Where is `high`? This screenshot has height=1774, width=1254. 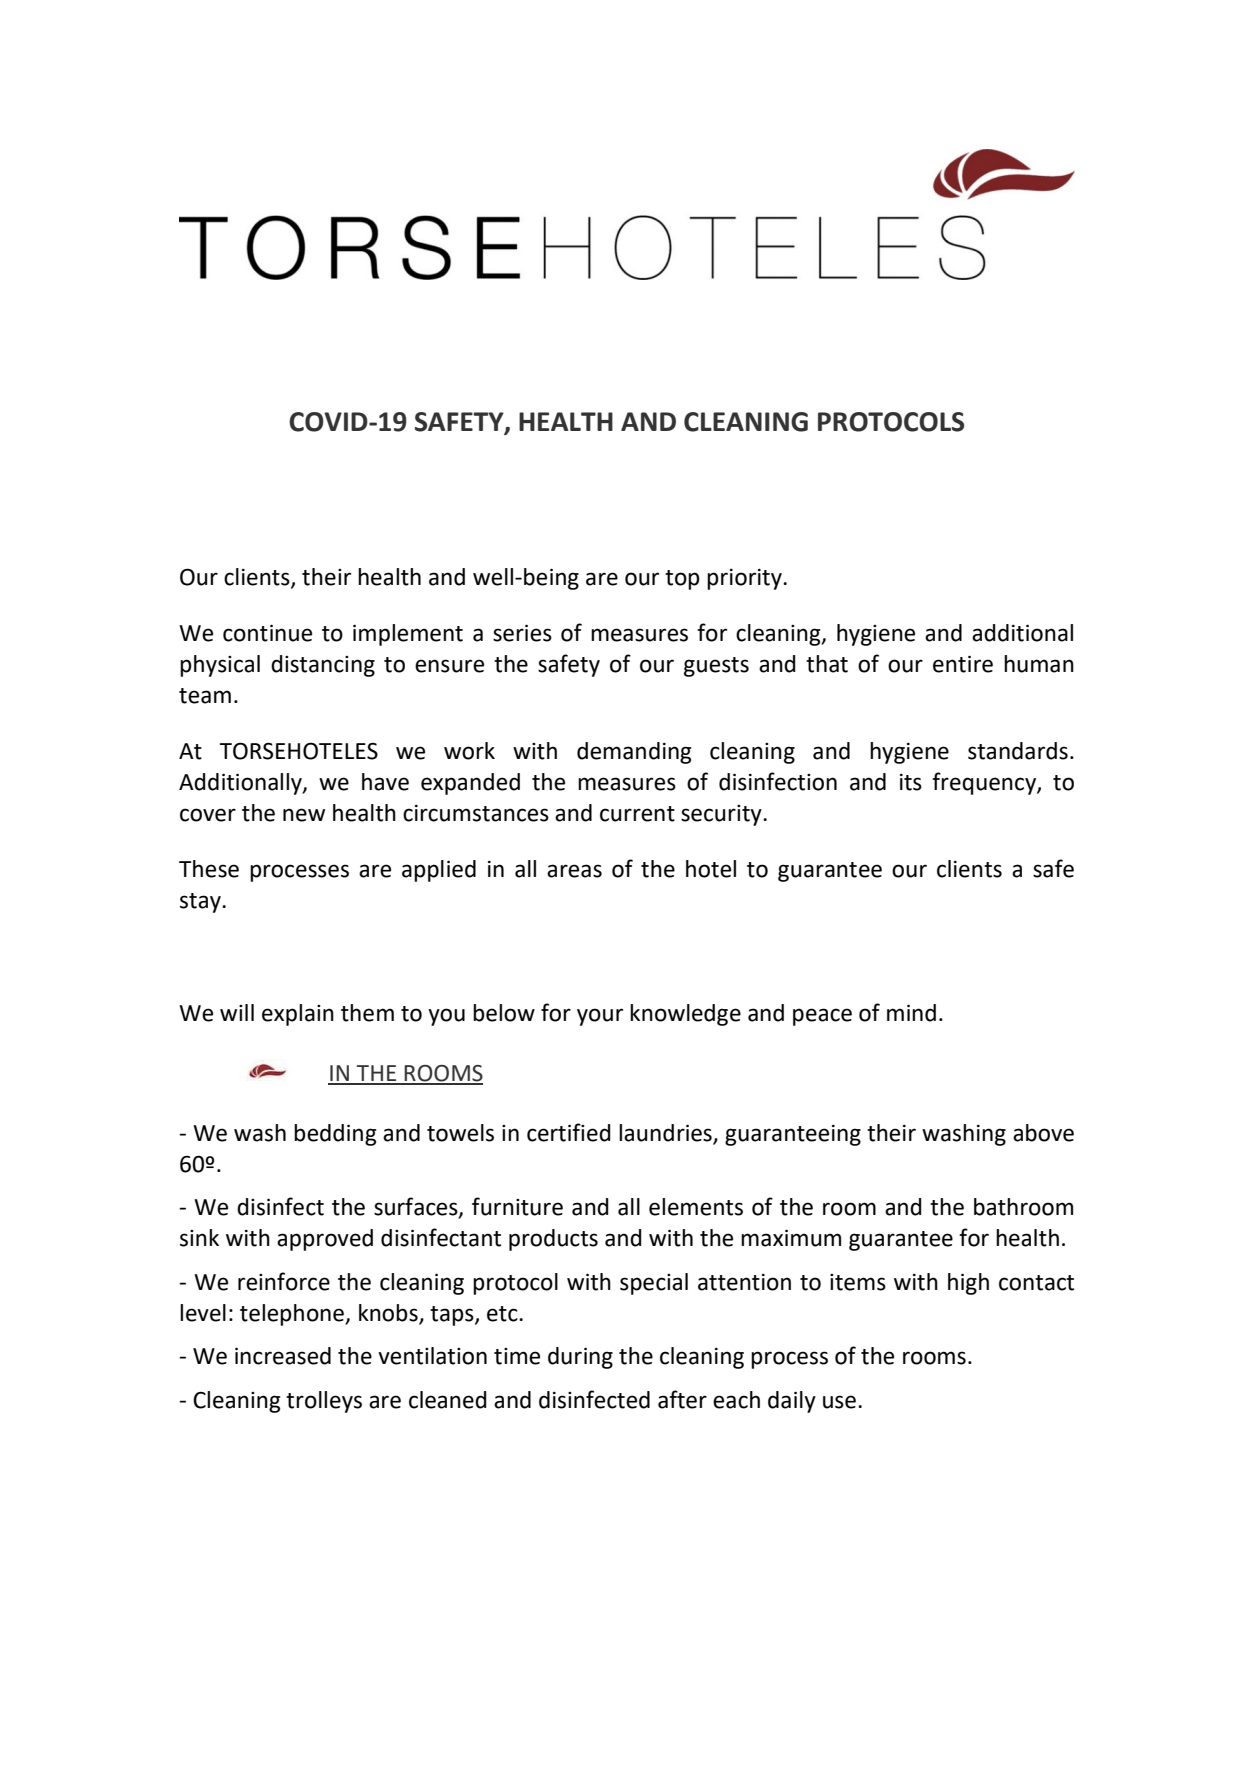
high is located at coordinates (968, 1284).
